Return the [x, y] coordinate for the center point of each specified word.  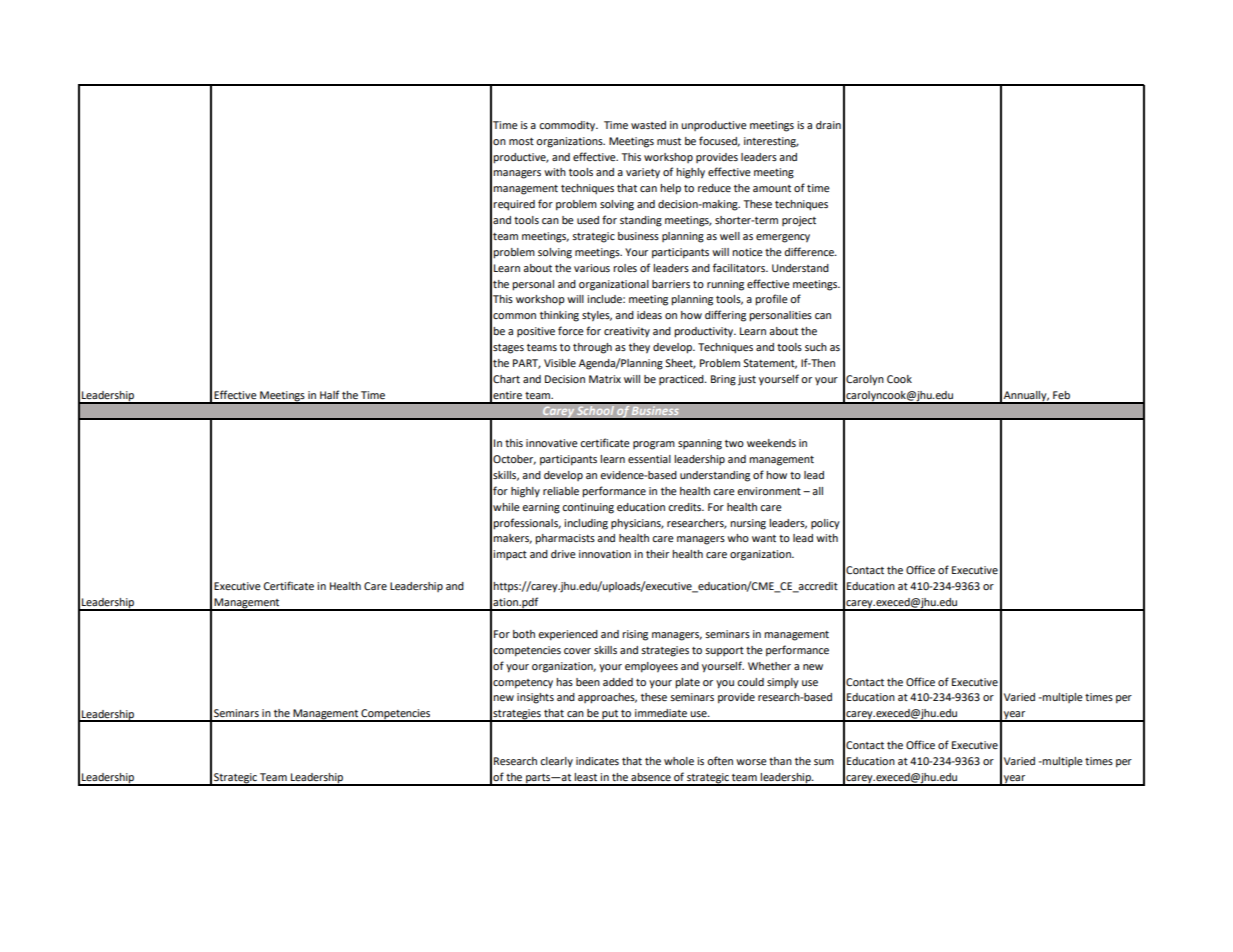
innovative [552, 443]
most [521, 141]
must [669, 141]
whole [679, 761]
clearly [556, 762]
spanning [700, 444]
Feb [1061, 395]
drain [828, 125]
